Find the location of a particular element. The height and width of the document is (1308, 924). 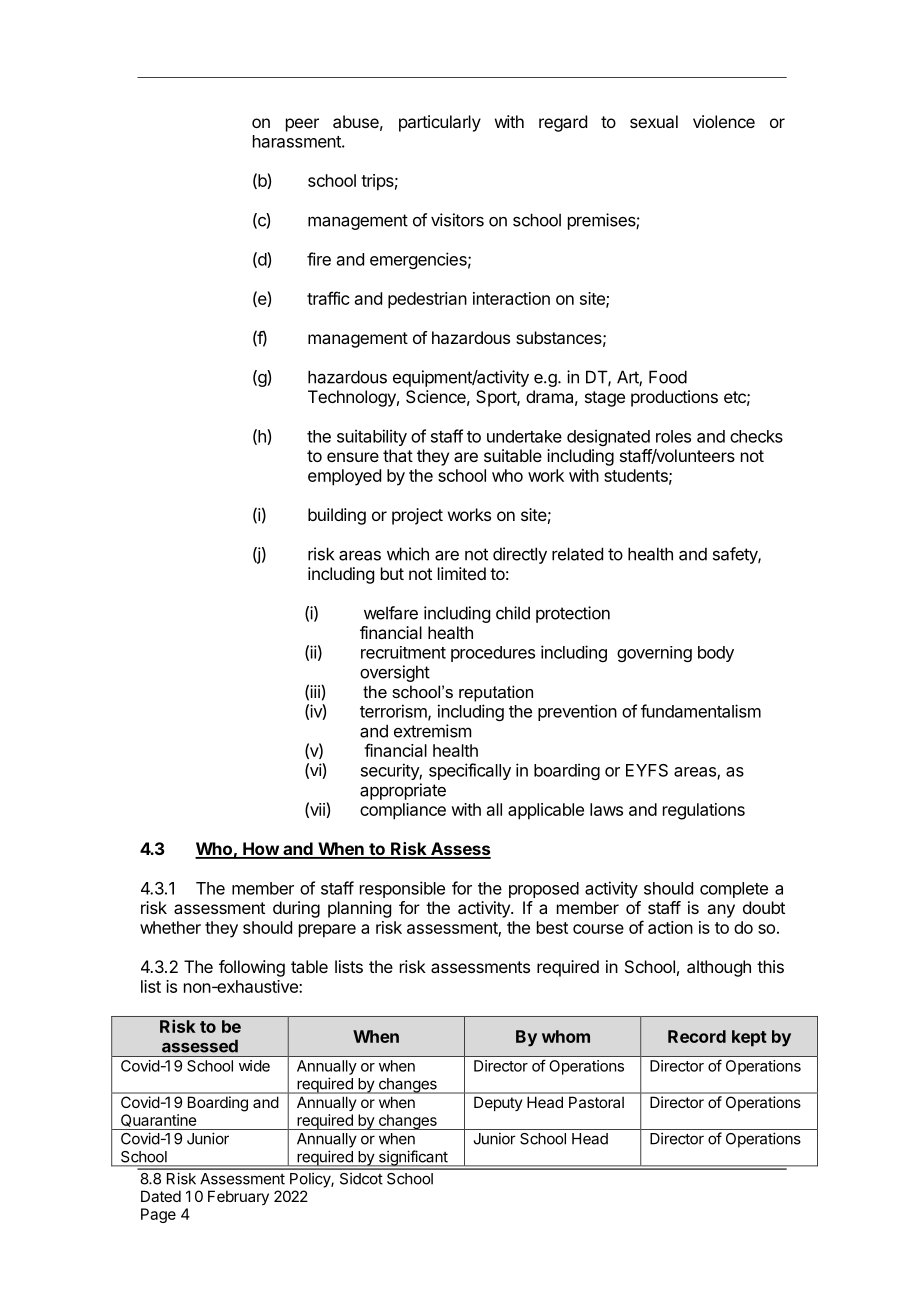

responsible is located at coordinates (402, 889).
